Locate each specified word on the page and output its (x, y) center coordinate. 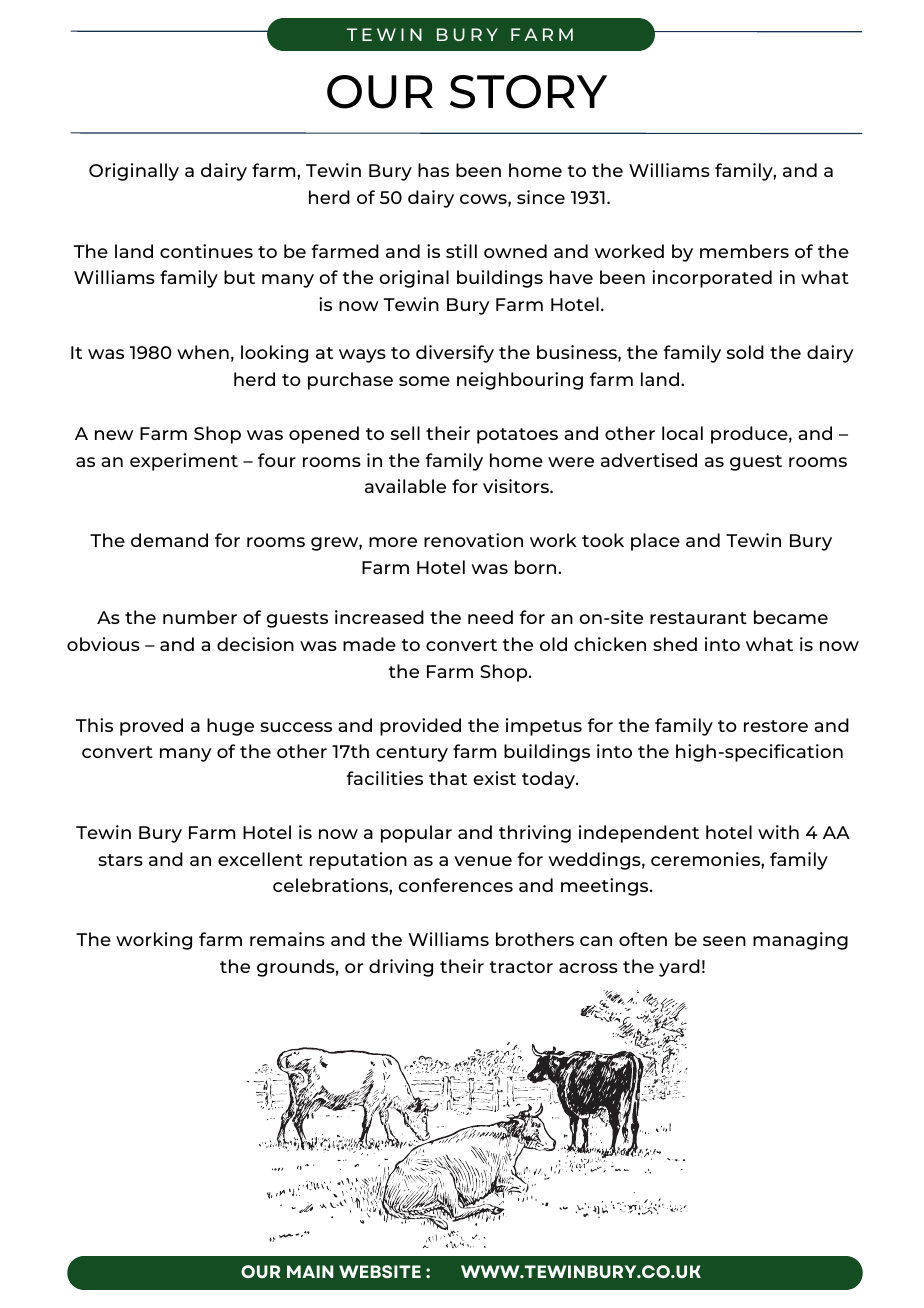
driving (401, 968)
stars (120, 860)
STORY (528, 92)
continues (206, 251)
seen (724, 941)
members (744, 251)
